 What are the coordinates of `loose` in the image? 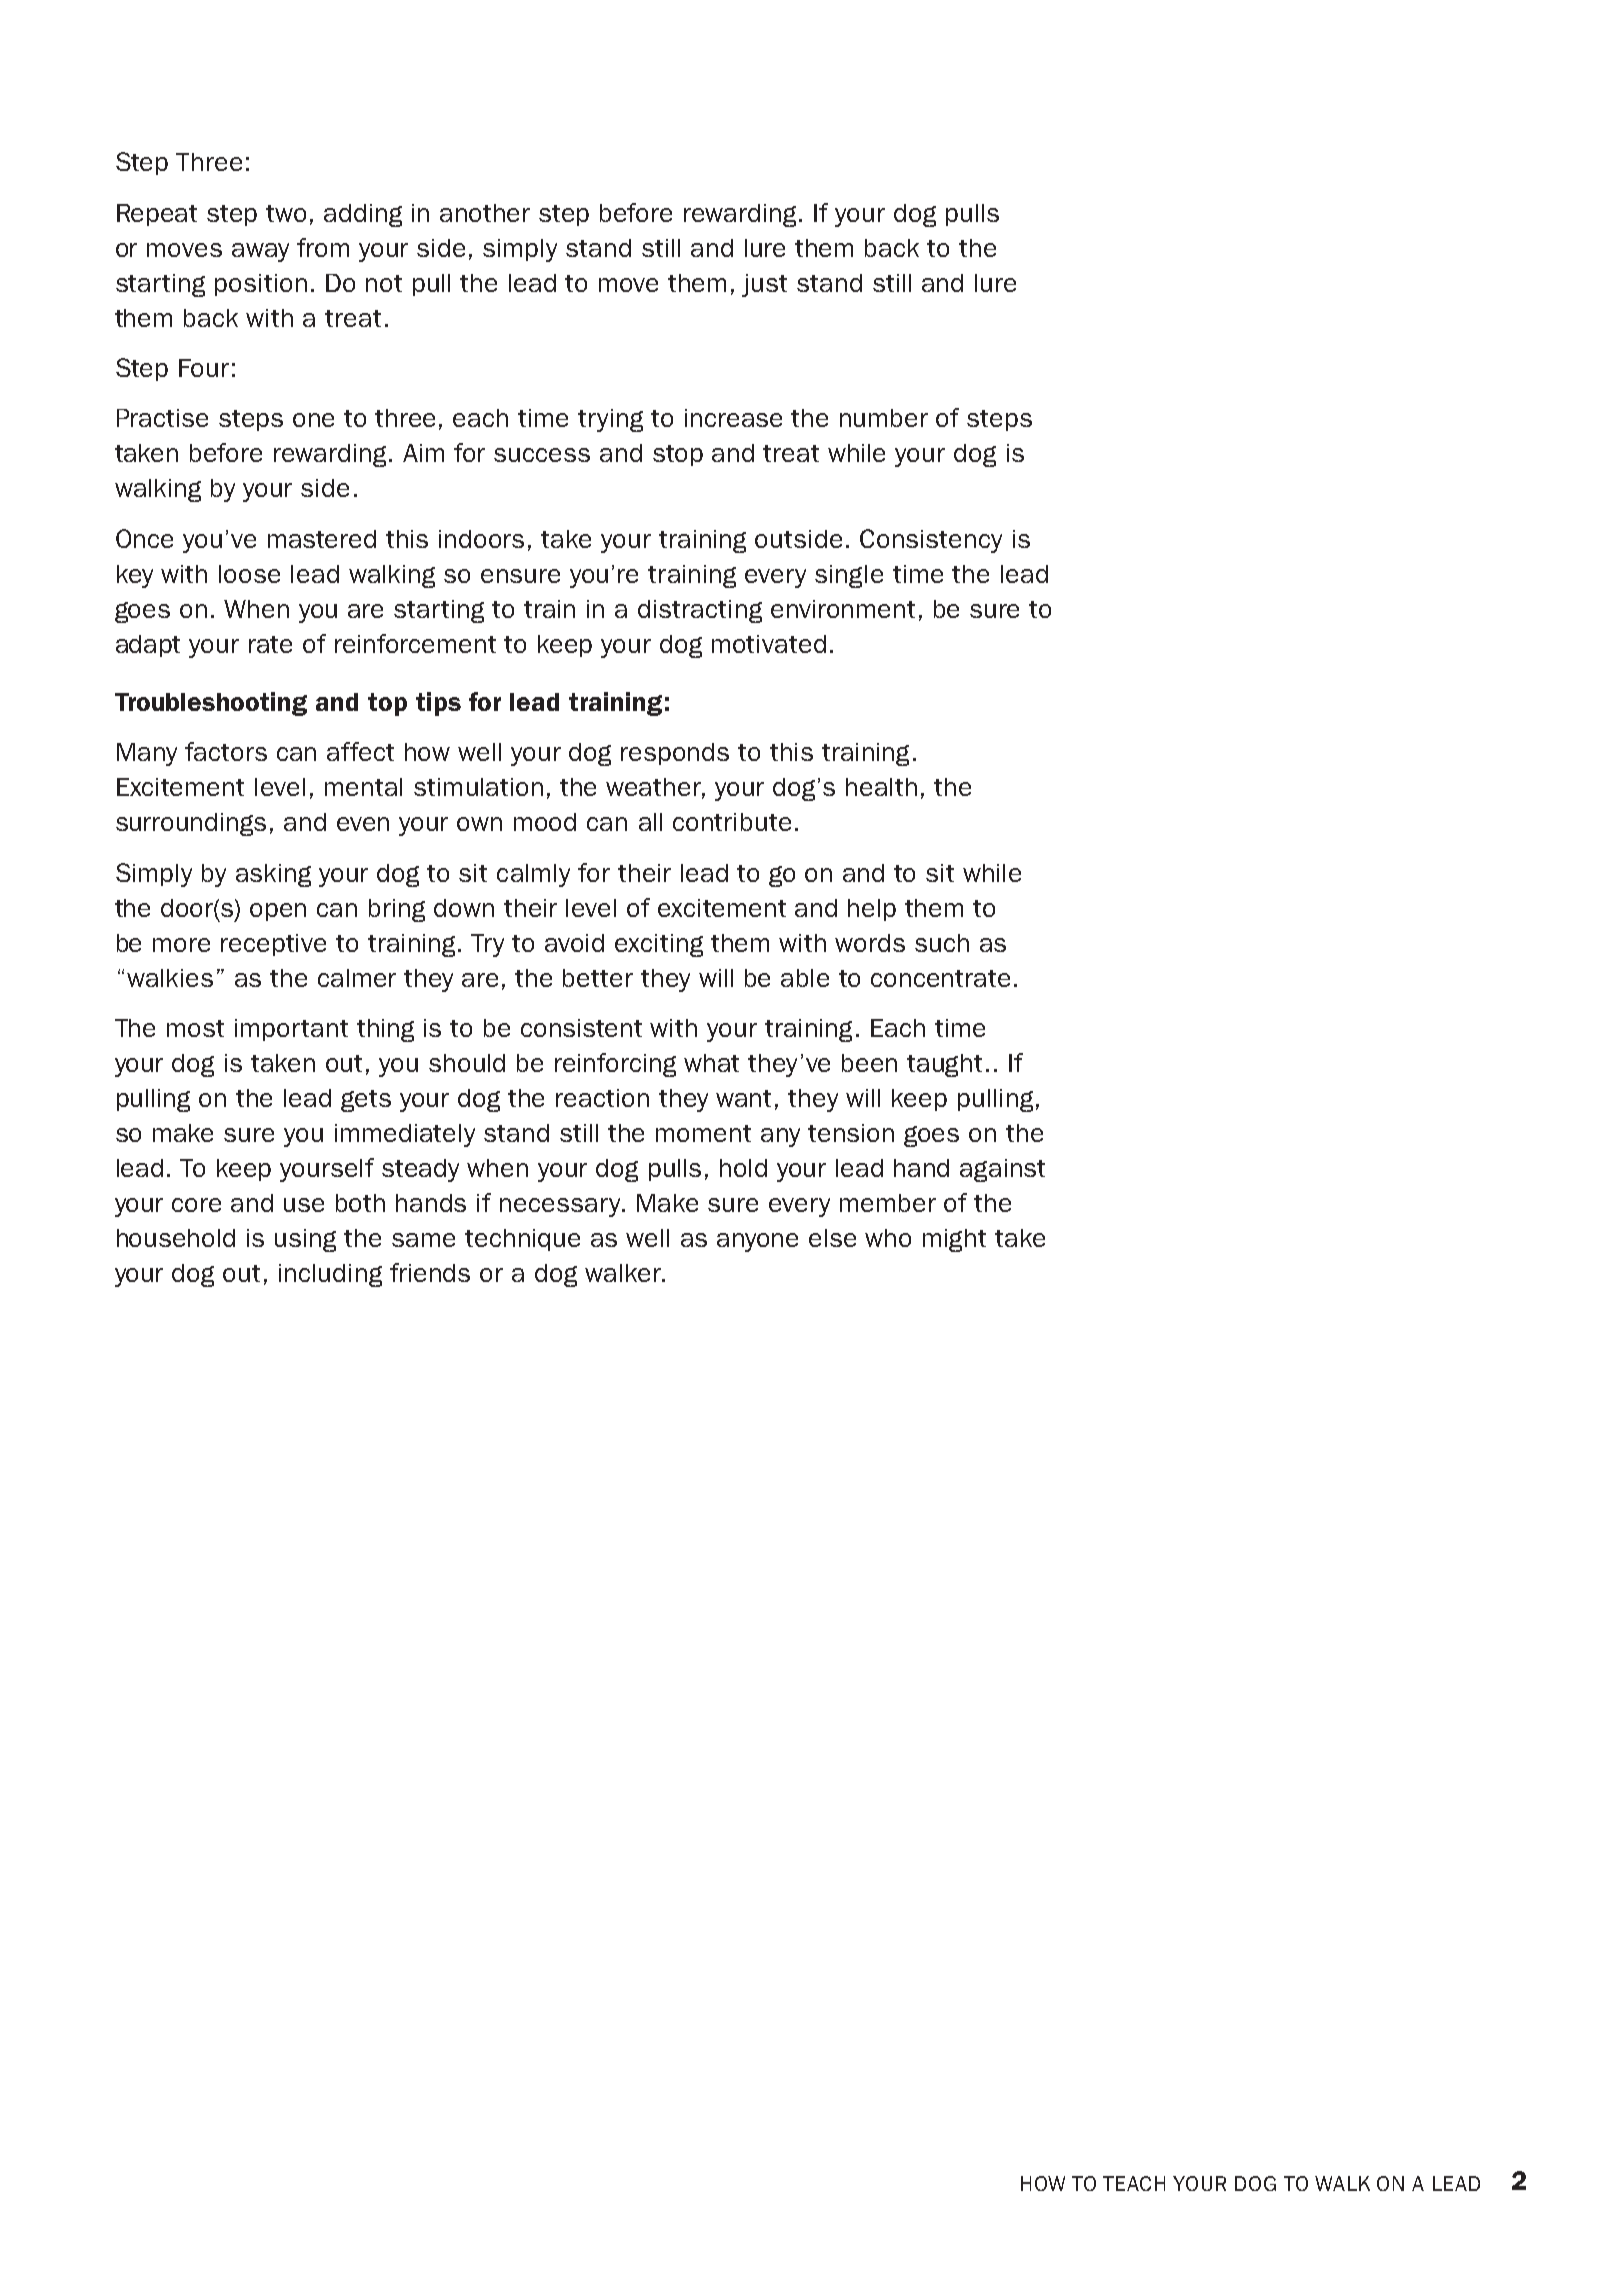 It's located at (249, 574).
